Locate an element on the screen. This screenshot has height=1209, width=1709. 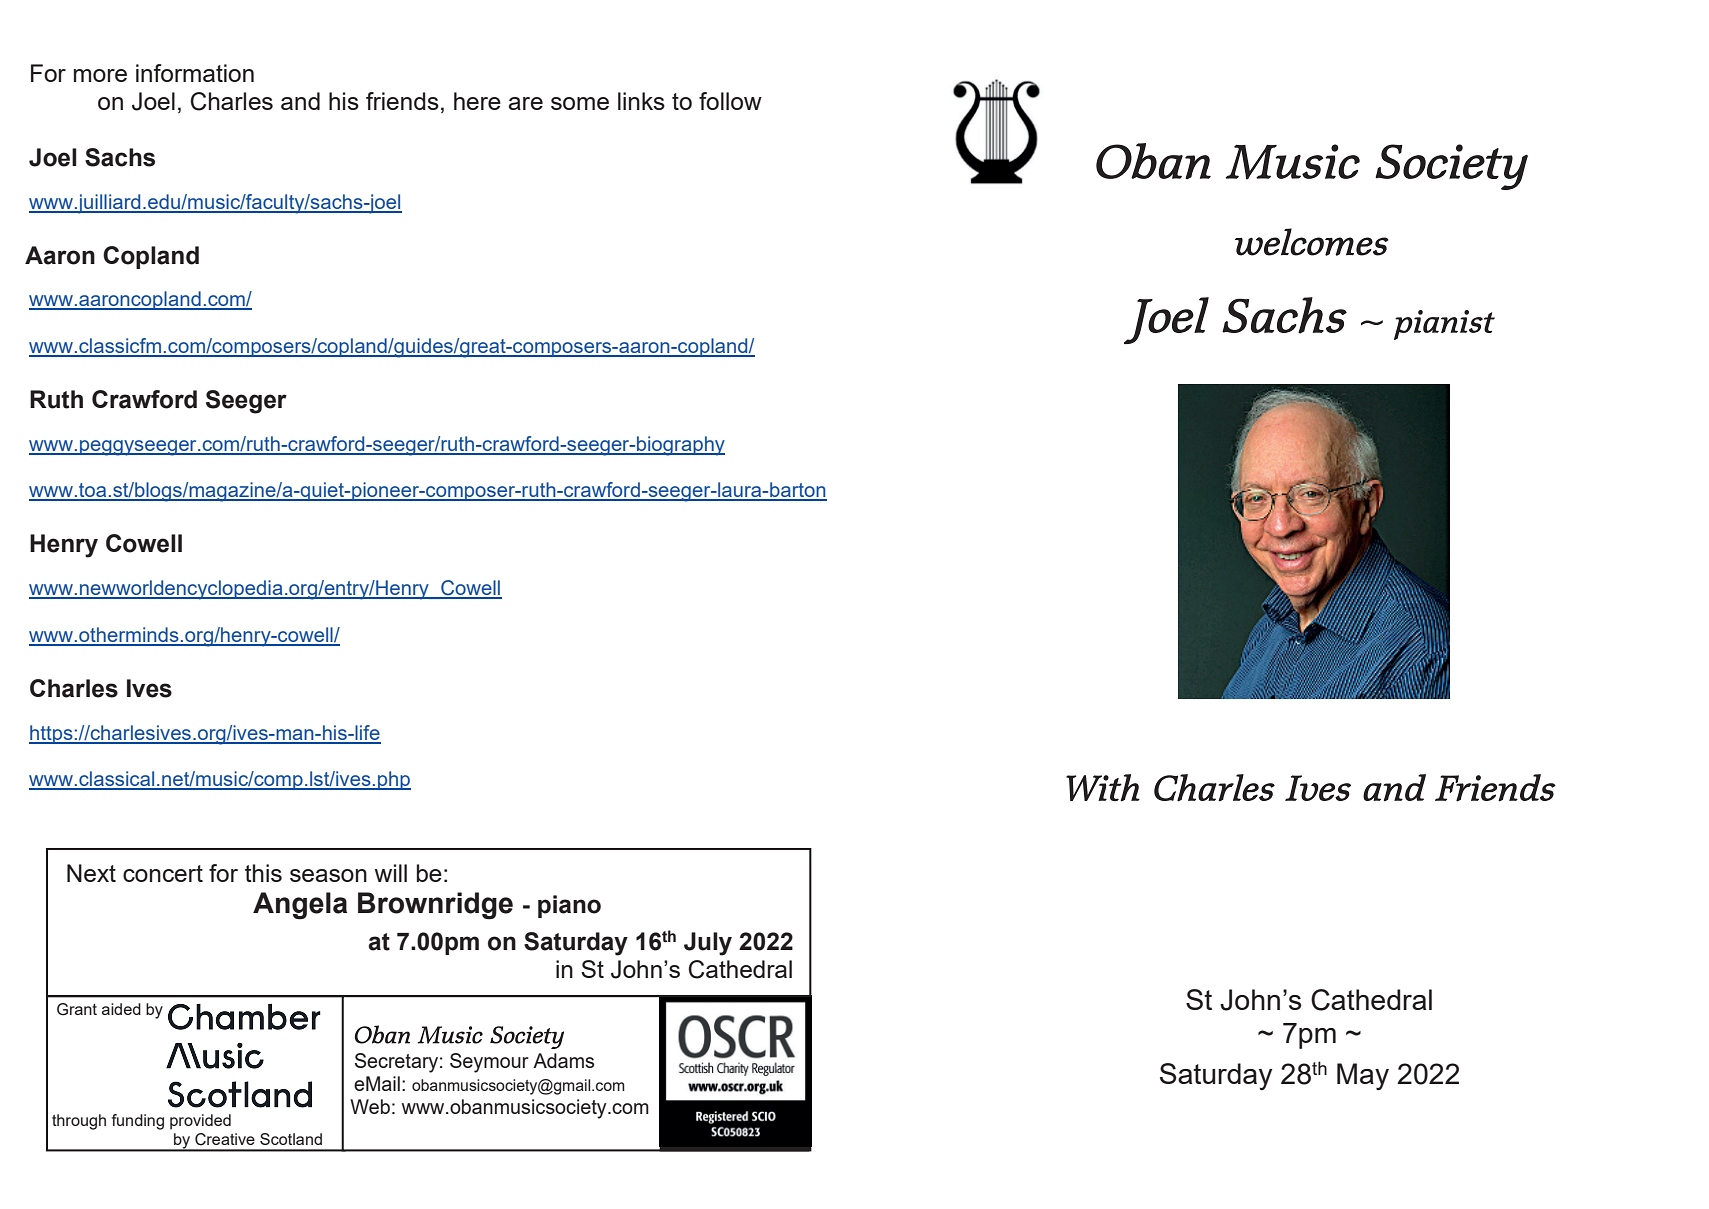
information is located at coordinates (195, 73).
